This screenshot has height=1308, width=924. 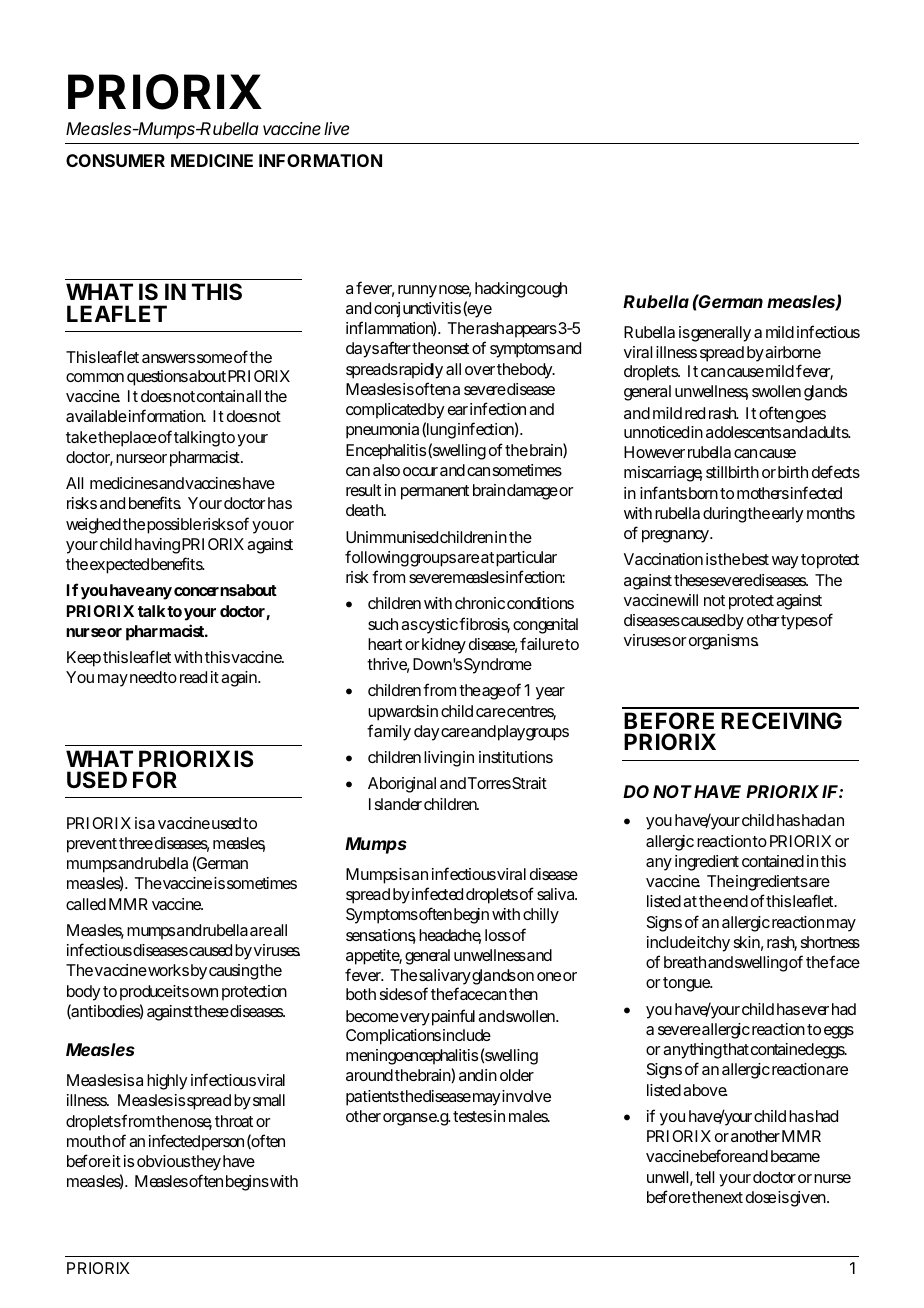 What do you see at coordinates (799, 622) in the screenshot?
I see `types` at bounding box center [799, 622].
